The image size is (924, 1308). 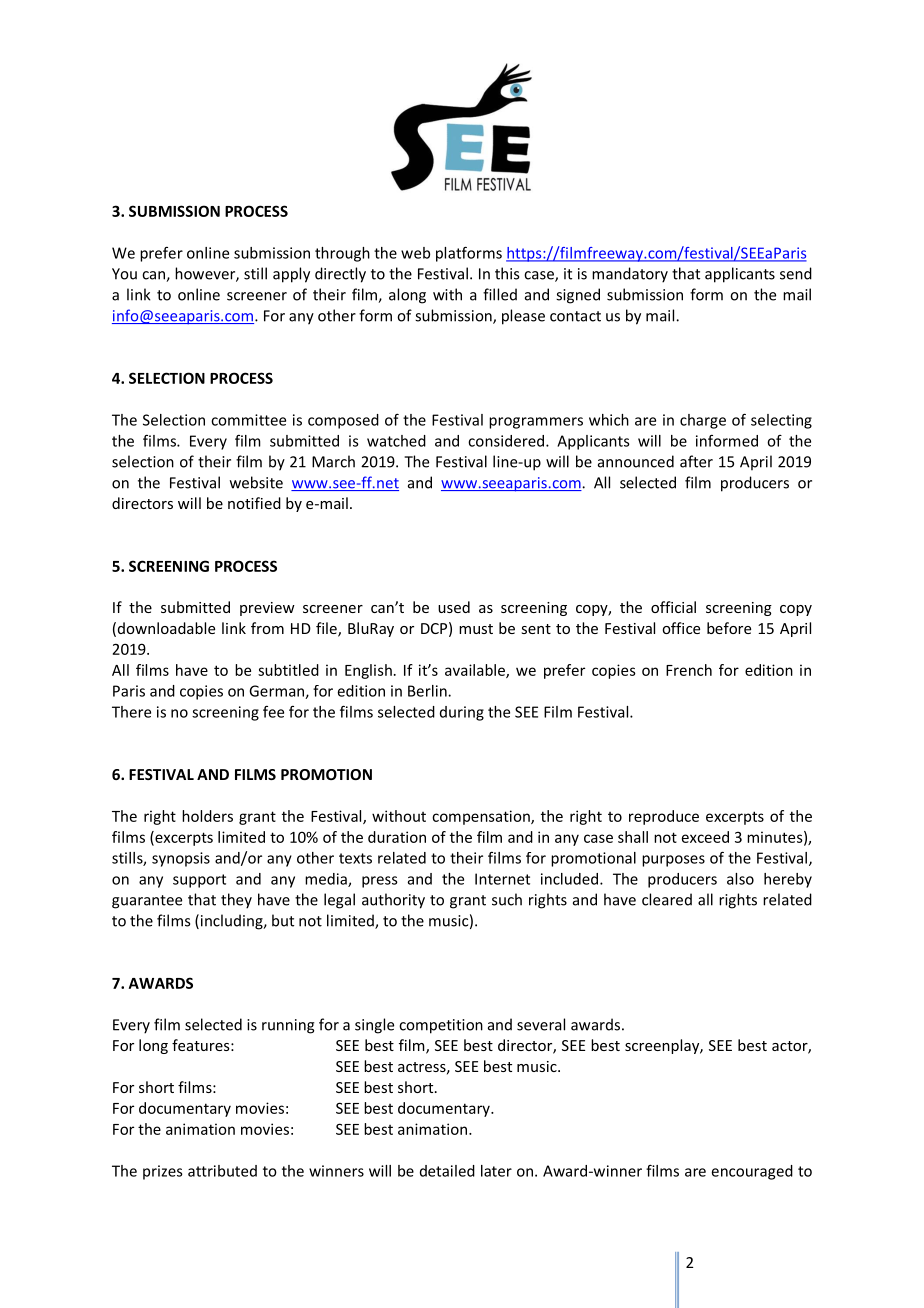 I want to click on they, so click(x=236, y=901).
